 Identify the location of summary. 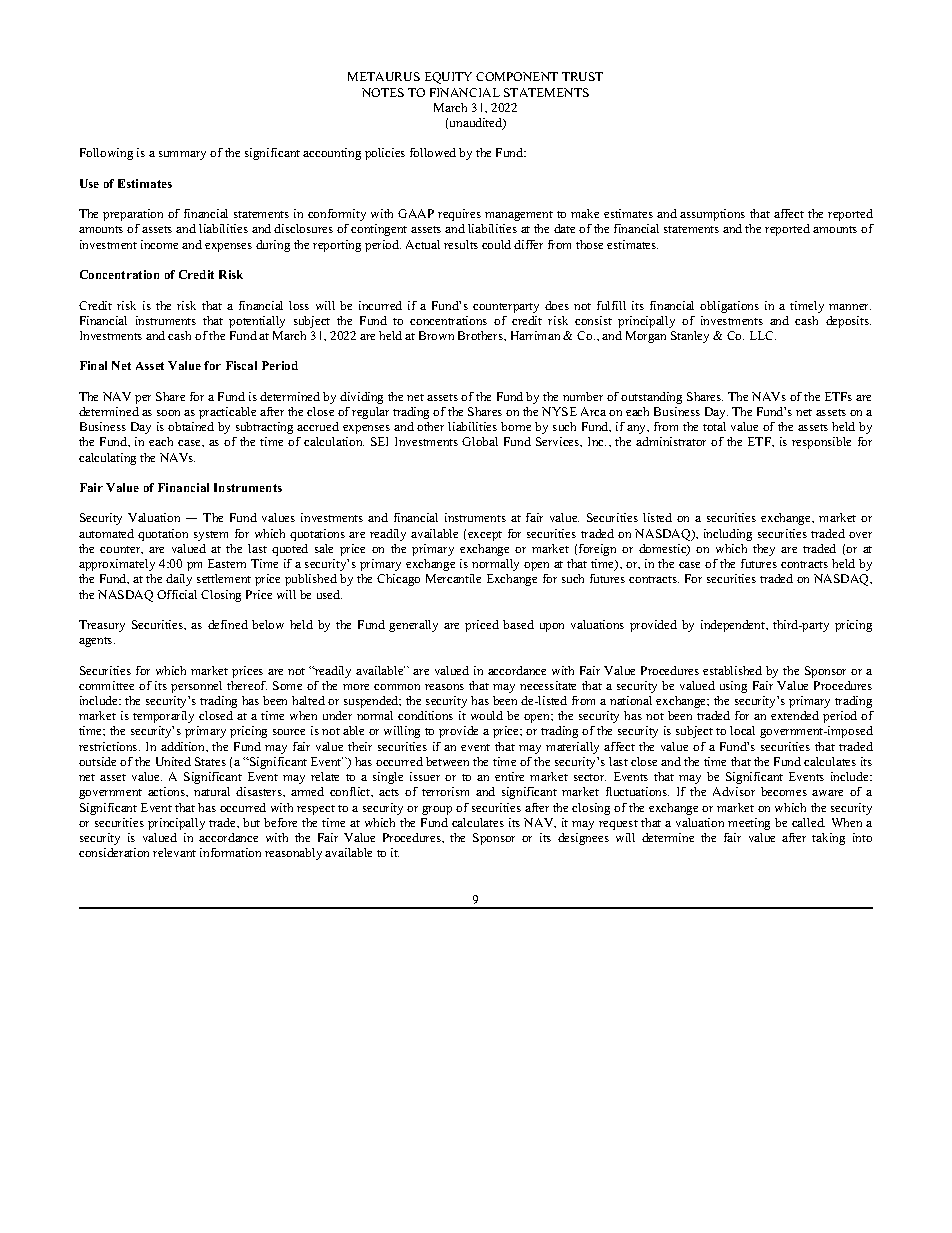
(182, 155).
